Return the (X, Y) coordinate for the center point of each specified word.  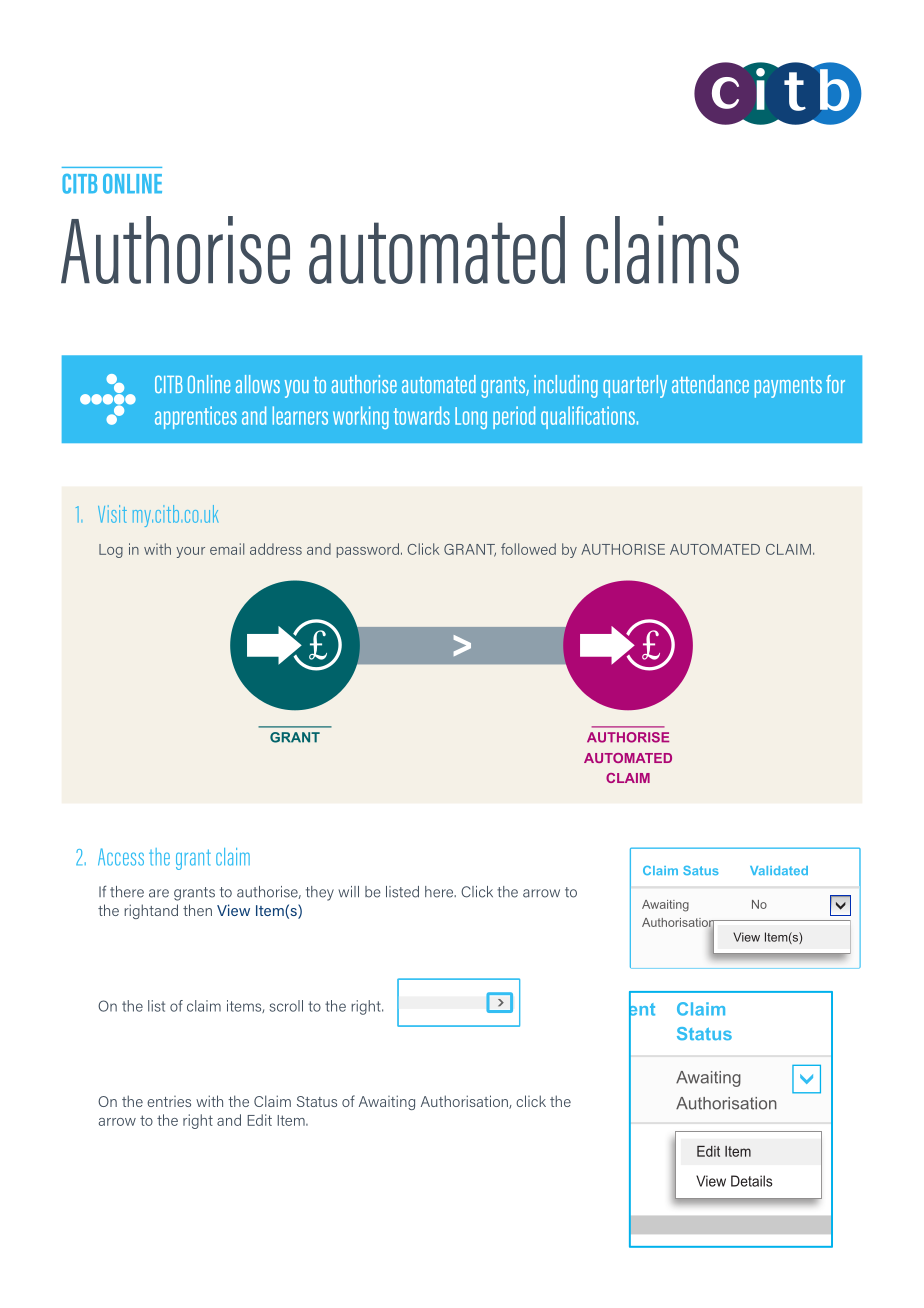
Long (471, 418)
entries (169, 1101)
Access (121, 857)
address (276, 549)
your (190, 552)
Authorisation (465, 1102)
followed (528, 549)
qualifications (588, 417)
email (227, 549)
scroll (286, 1006)
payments (788, 387)
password (368, 550)
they (320, 893)
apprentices (196, 417)
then (197, 910)
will (349, 891)
